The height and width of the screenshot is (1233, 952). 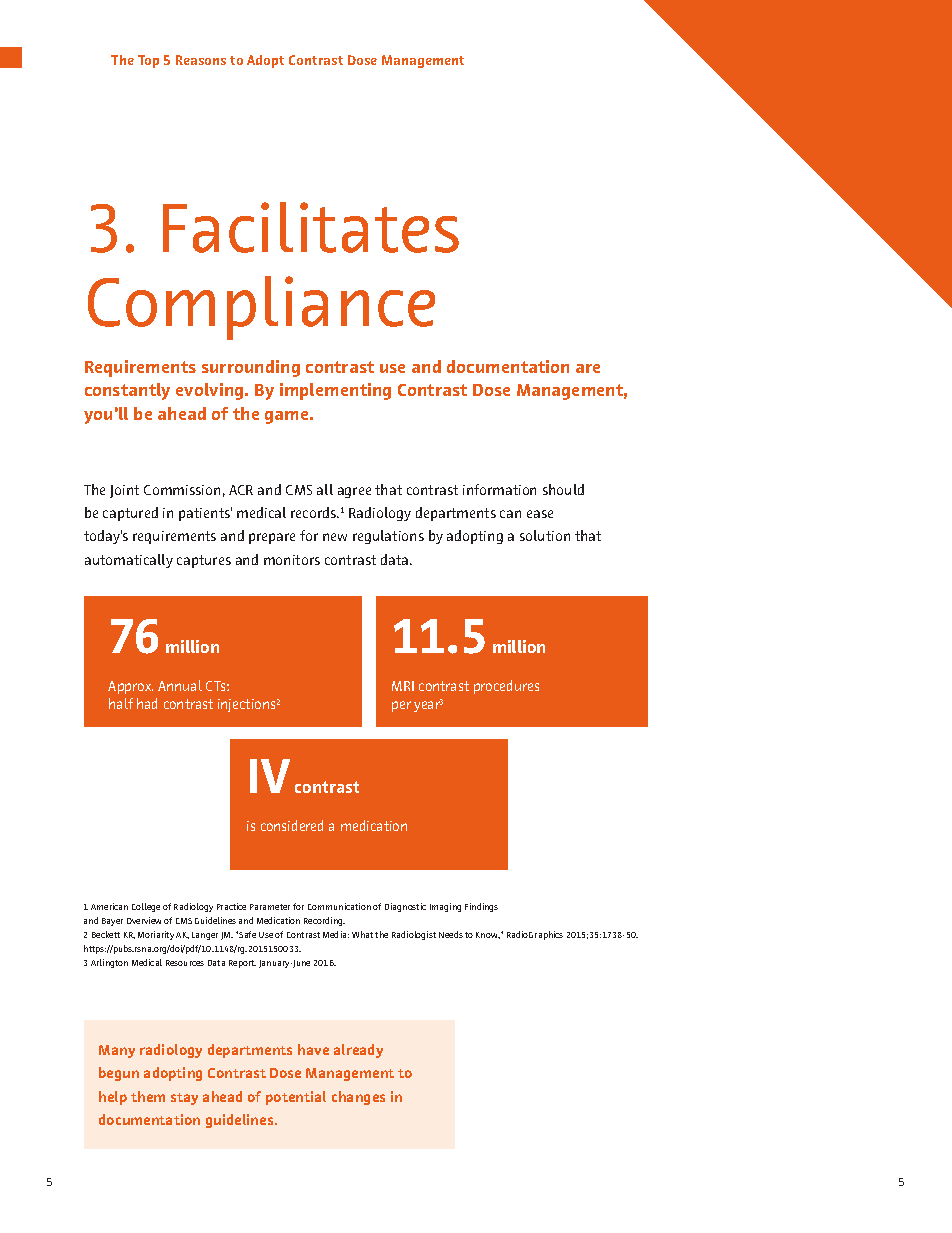 I want to click on Top, so click(x=148, y=61).
